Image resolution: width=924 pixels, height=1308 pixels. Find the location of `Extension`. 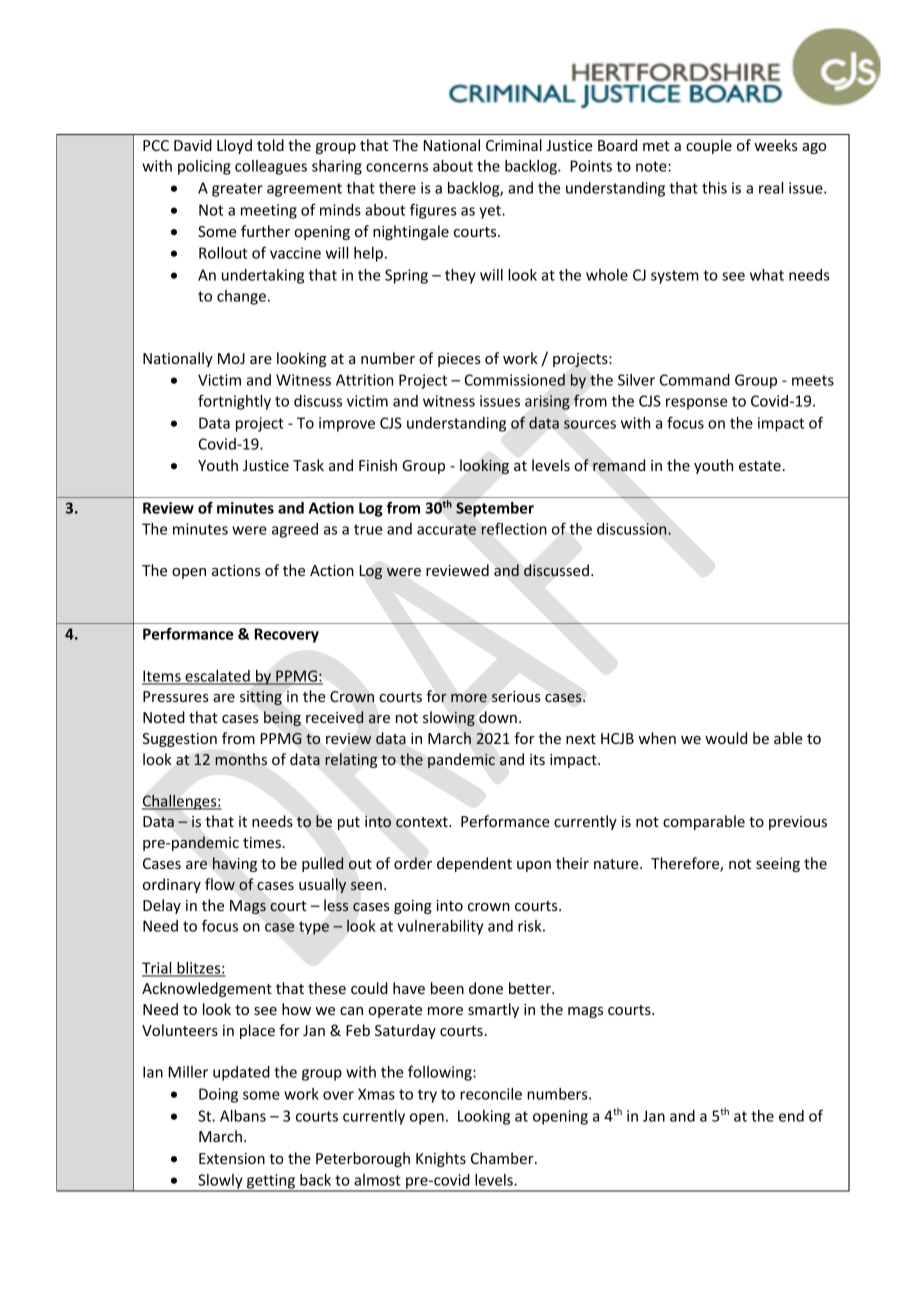

Extension is located at coordinates (232, 1158).
